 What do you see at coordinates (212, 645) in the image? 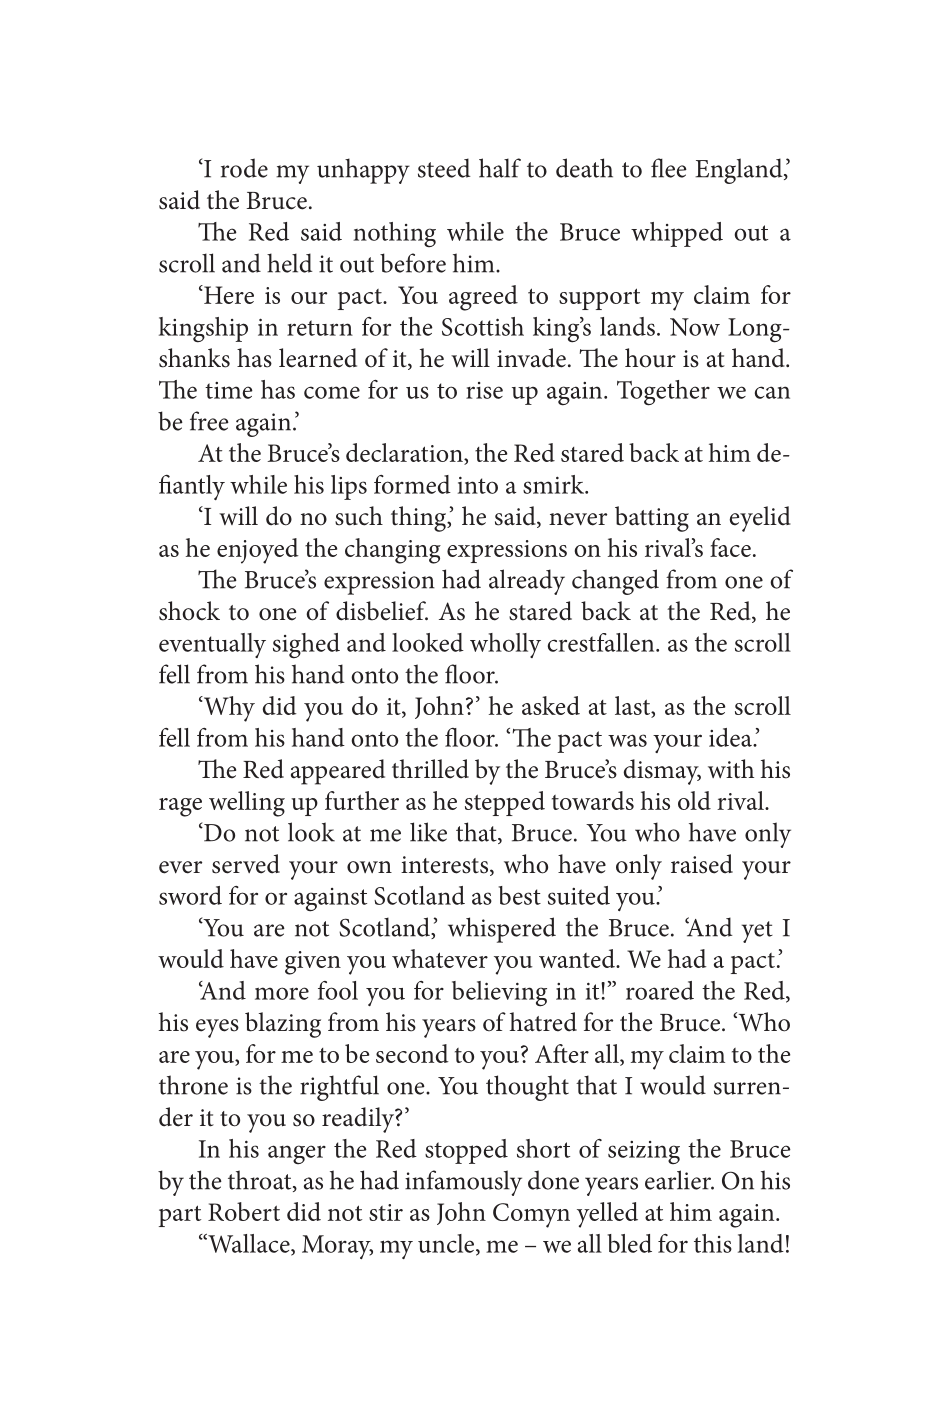
I see `eventually` at bounding box center [212, 645].
